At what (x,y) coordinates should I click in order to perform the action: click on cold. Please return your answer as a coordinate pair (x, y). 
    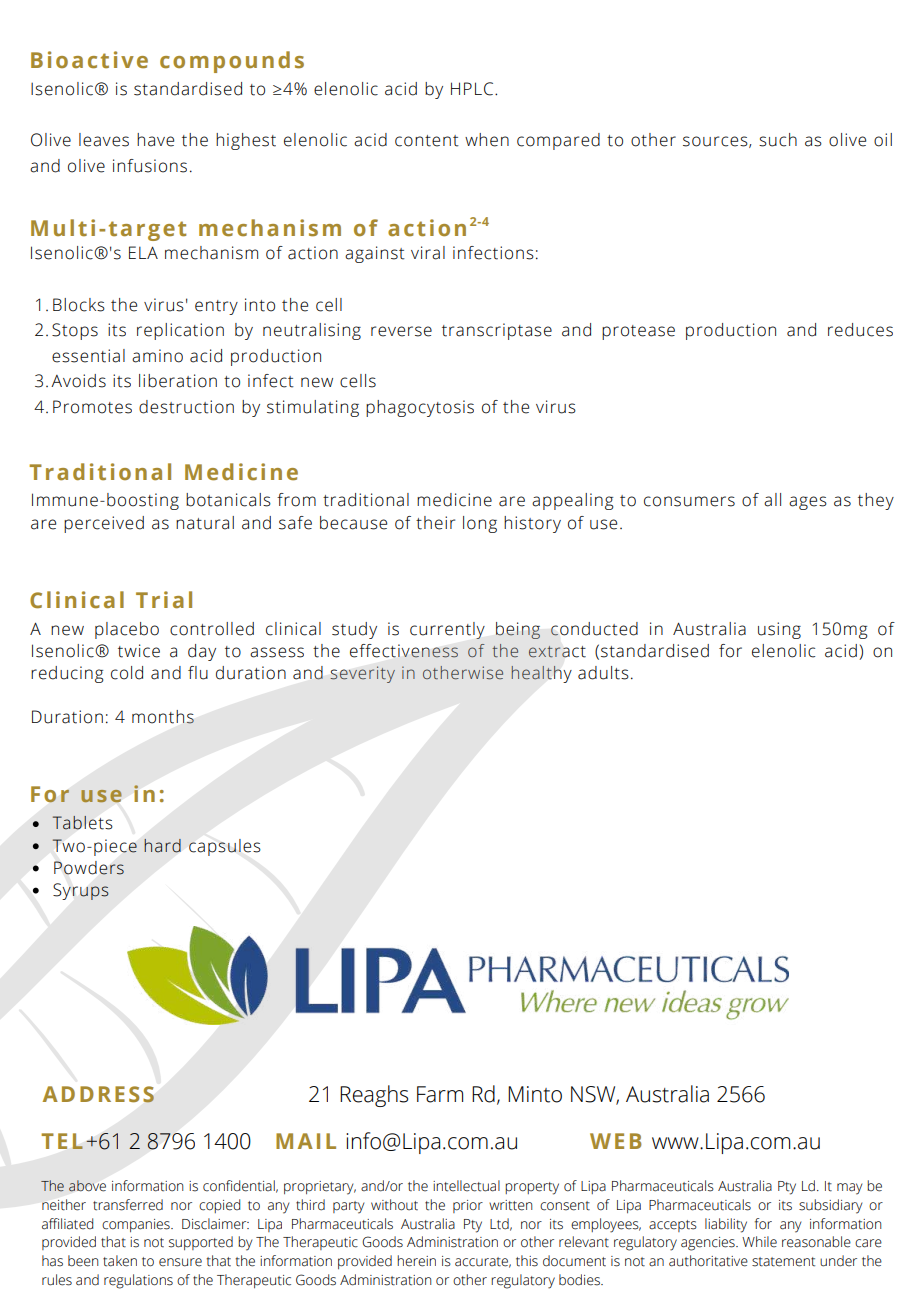
    Looking at the image, I should click on (127, 673).
